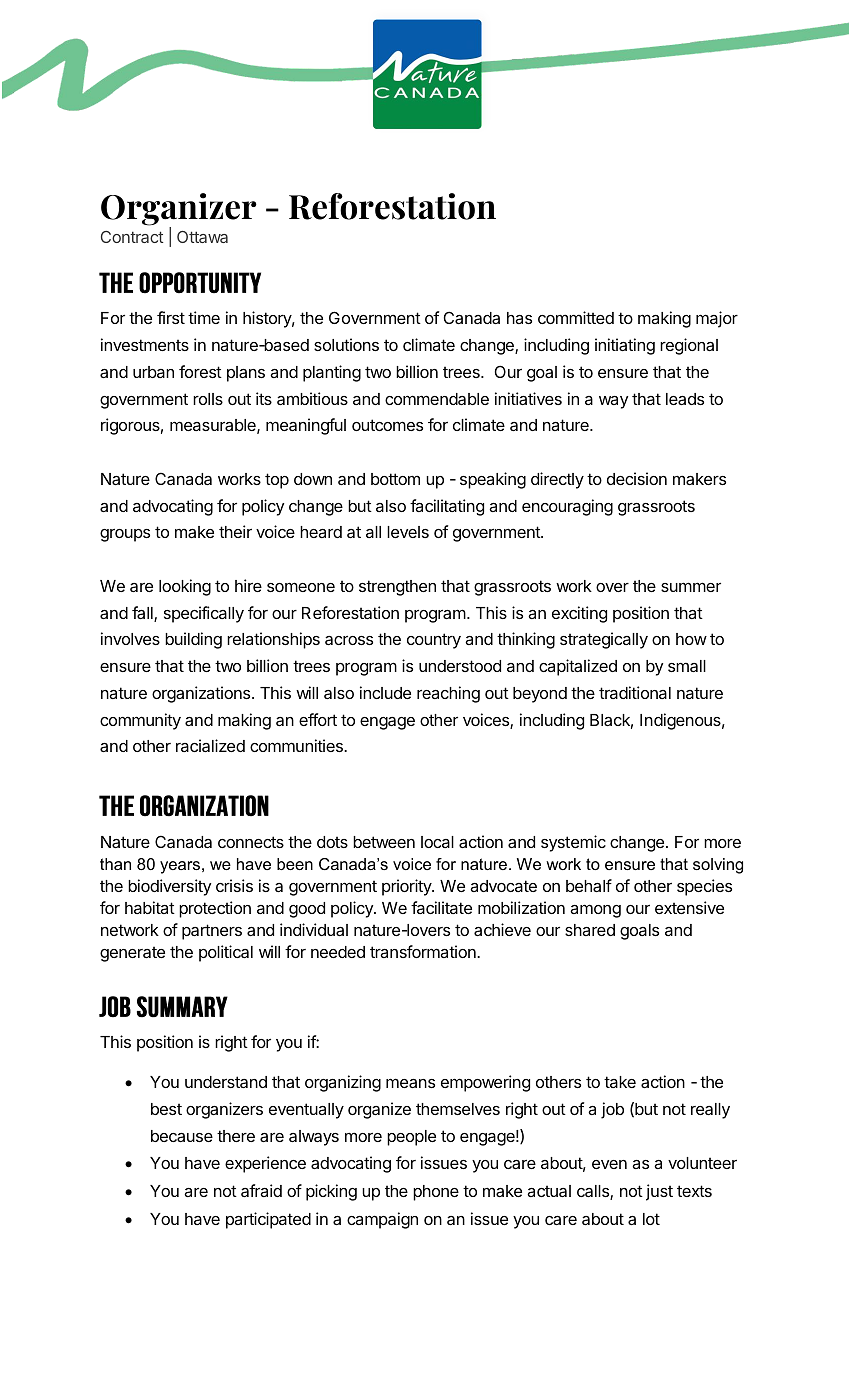  What do you see at coordinates (576, 317) in the screenshot?
I see `committed` at bounding box center [576, 317].
